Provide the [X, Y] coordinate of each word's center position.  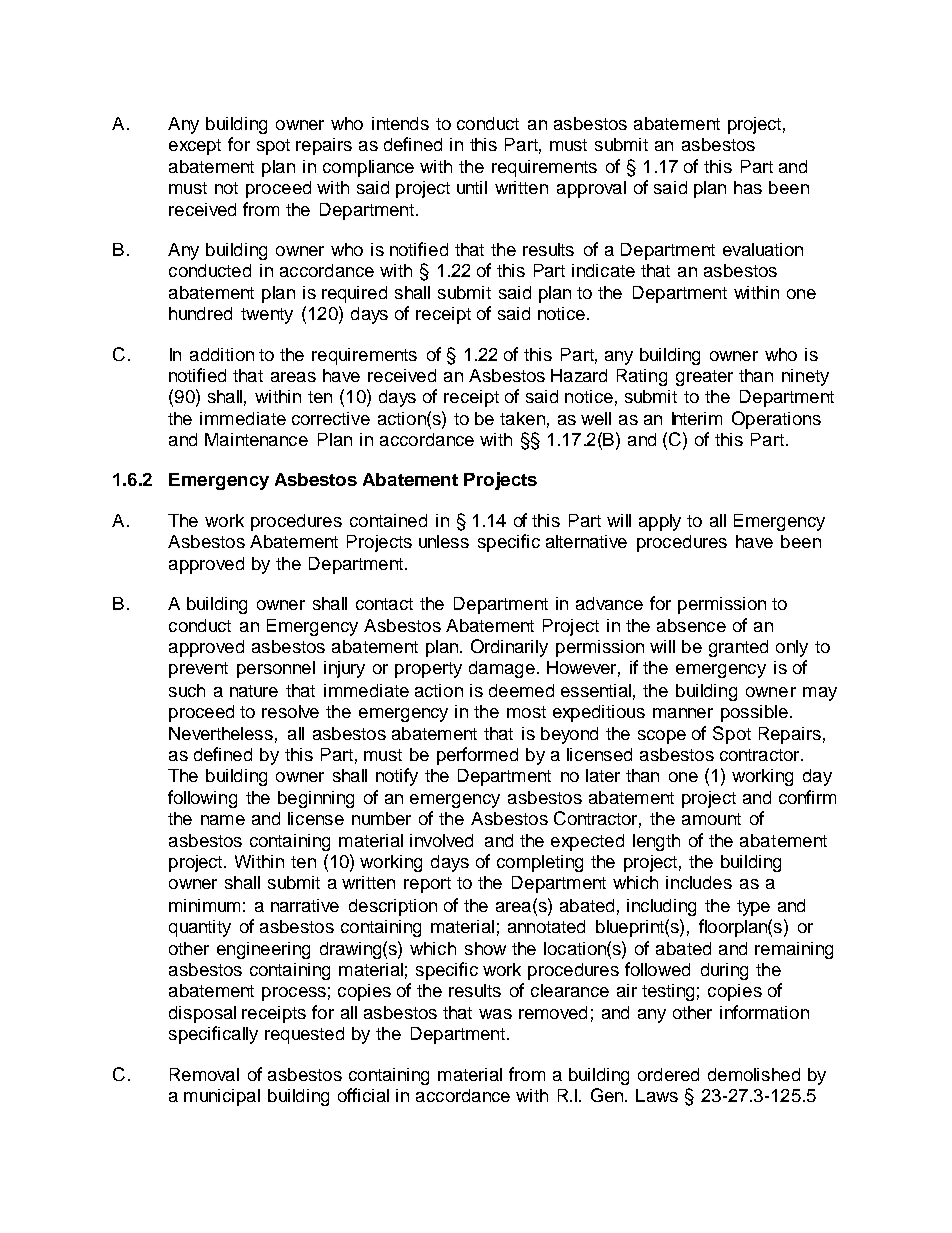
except [195, 147]
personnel [276, 669]
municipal [222, 1097]
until [472, 187]
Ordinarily [509, 648]
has [748, 187]
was [495, 1014]
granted [738, 648]
